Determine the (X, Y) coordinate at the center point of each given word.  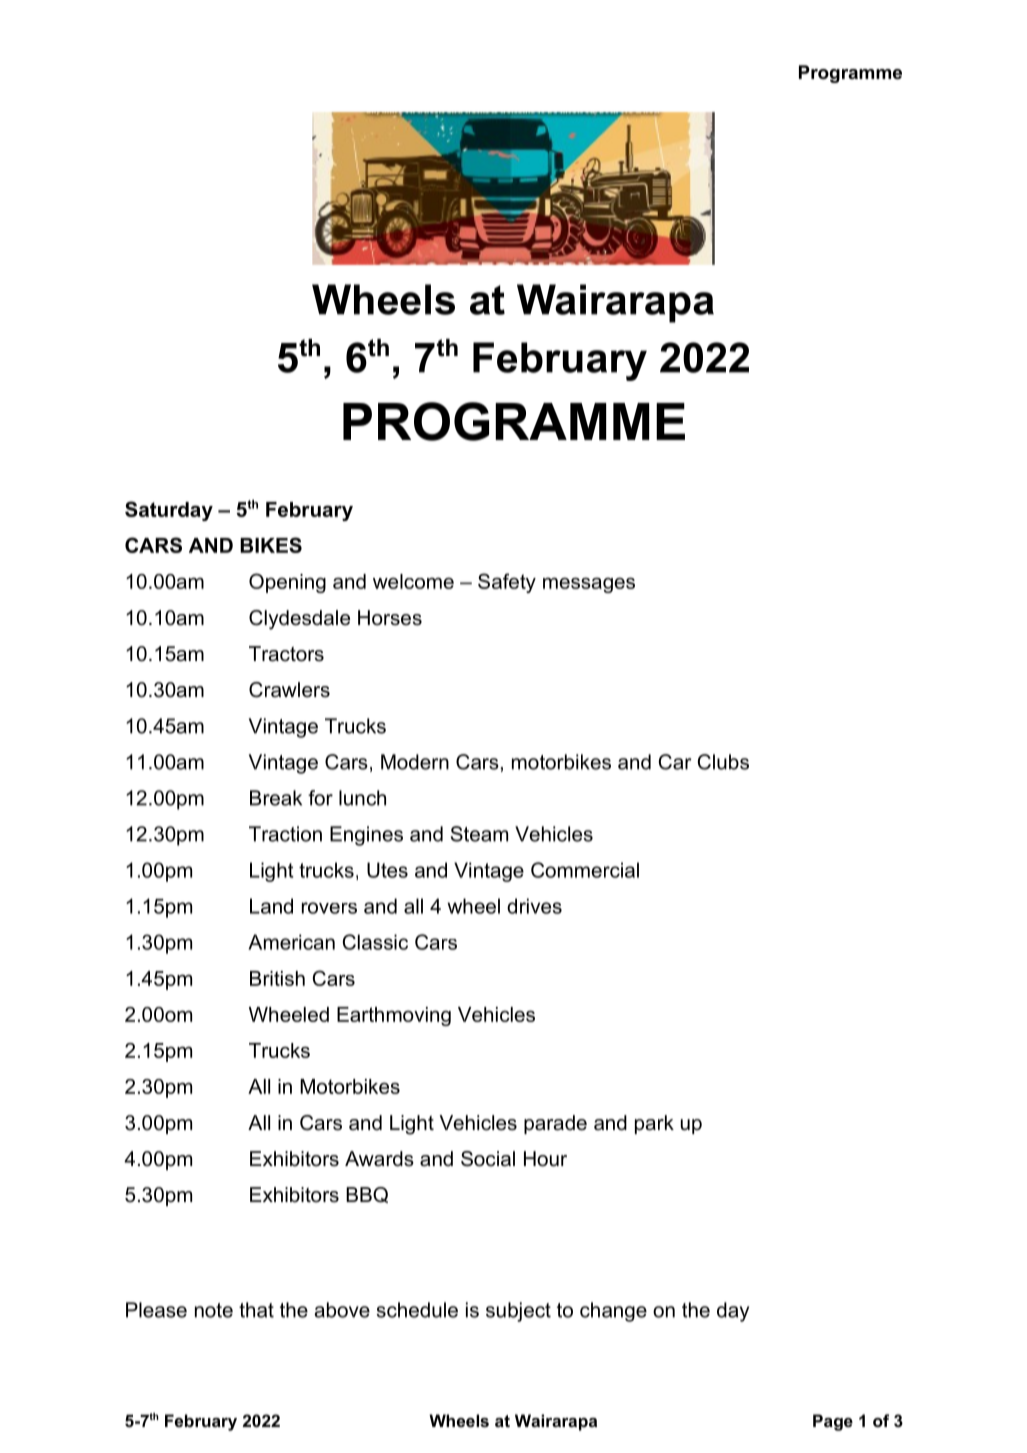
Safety (507, 583)
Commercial (585, 870)
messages (589, 585)
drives (534, 906)
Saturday (169, 511)
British (277, 978)
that (256, 1310)
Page (833, 1422)
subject (518, 1312)
